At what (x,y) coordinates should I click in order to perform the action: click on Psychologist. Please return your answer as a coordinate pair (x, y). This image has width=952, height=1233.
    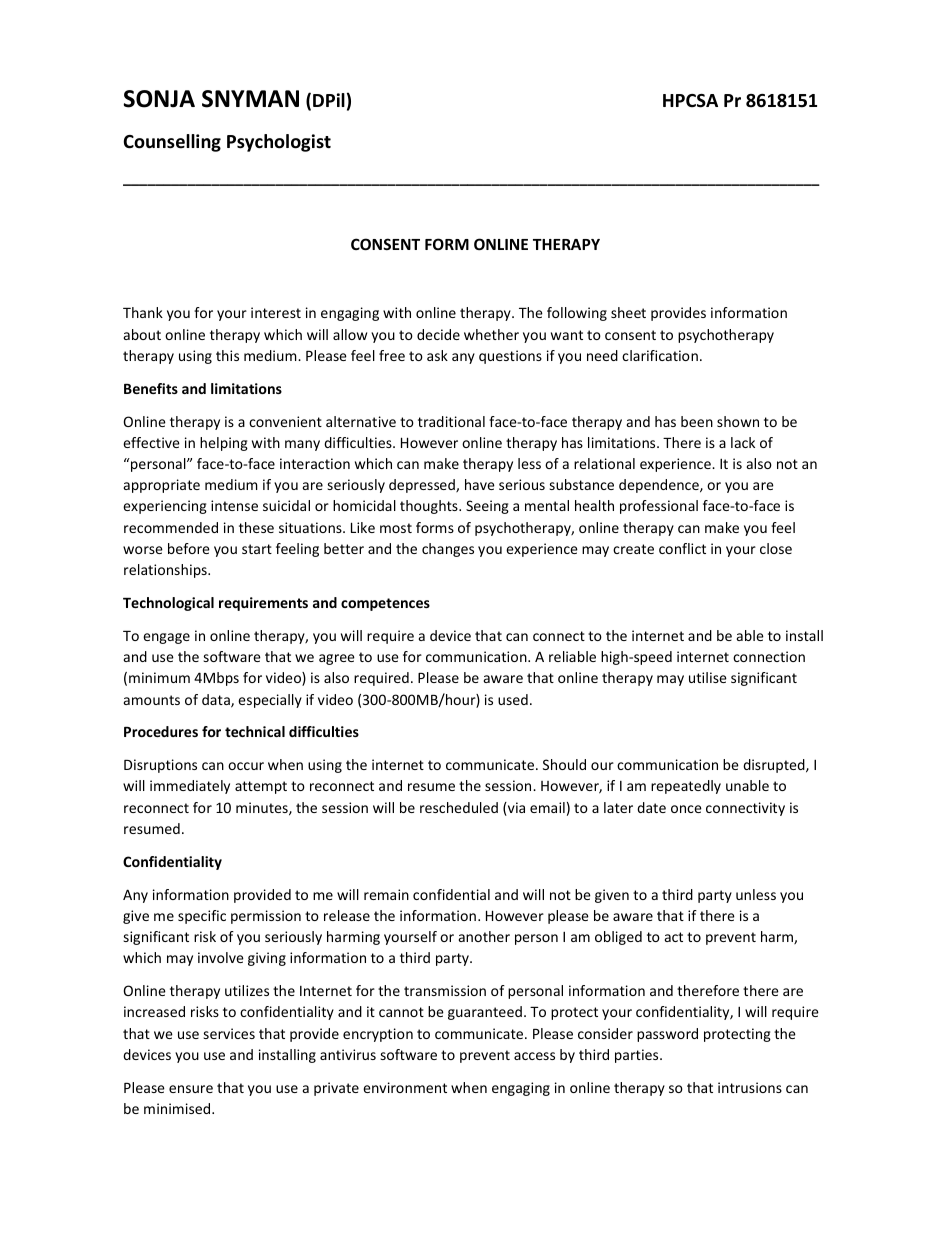
    Looking at the image, I should click on (279, 143).
